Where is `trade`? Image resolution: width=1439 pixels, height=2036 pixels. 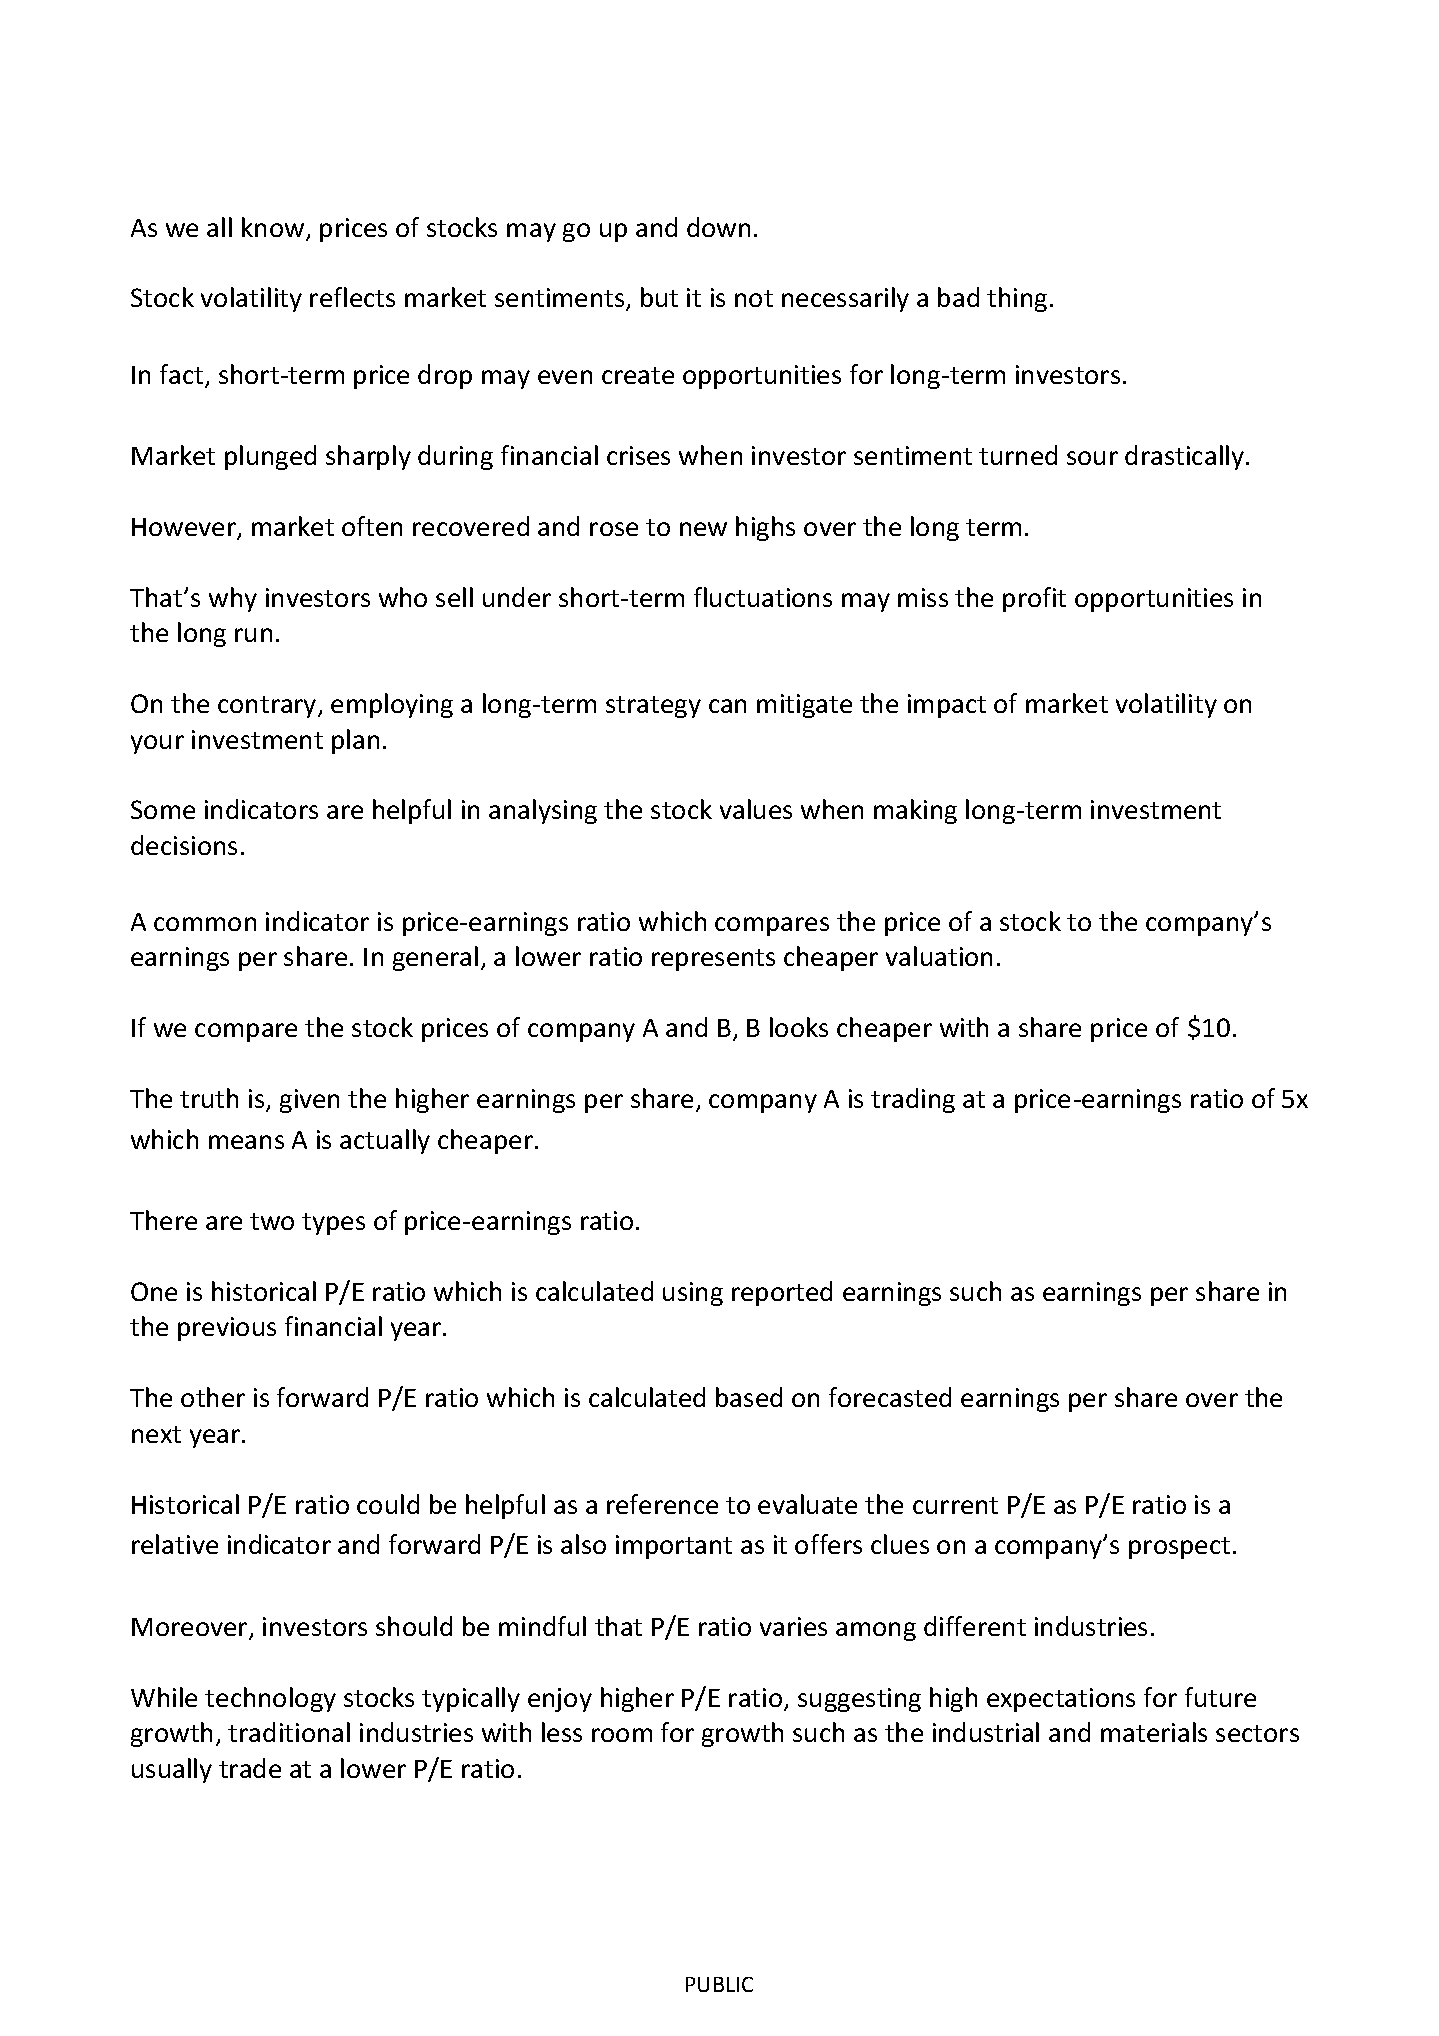 trade is located at coordinates (250, 1768).
